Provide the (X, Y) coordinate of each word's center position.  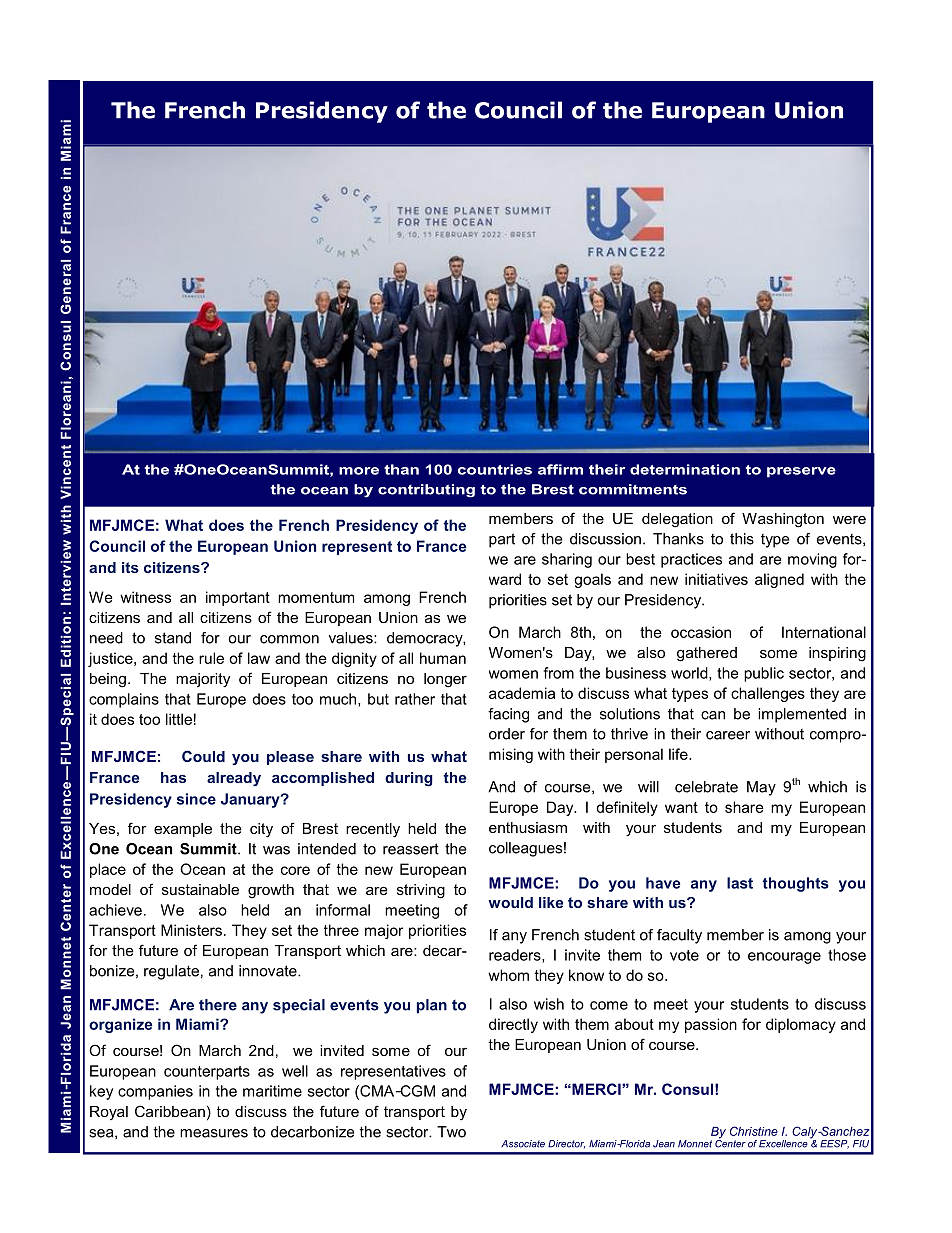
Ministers (191, 930)
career (728, 735)
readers (516, 956)
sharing (567, 560)
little (179, 719)
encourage (784, 958)
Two (451, 1132)
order (507, 734)
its (130, 567)
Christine (754, 1131)
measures (214, 1133)
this (742, 539)
